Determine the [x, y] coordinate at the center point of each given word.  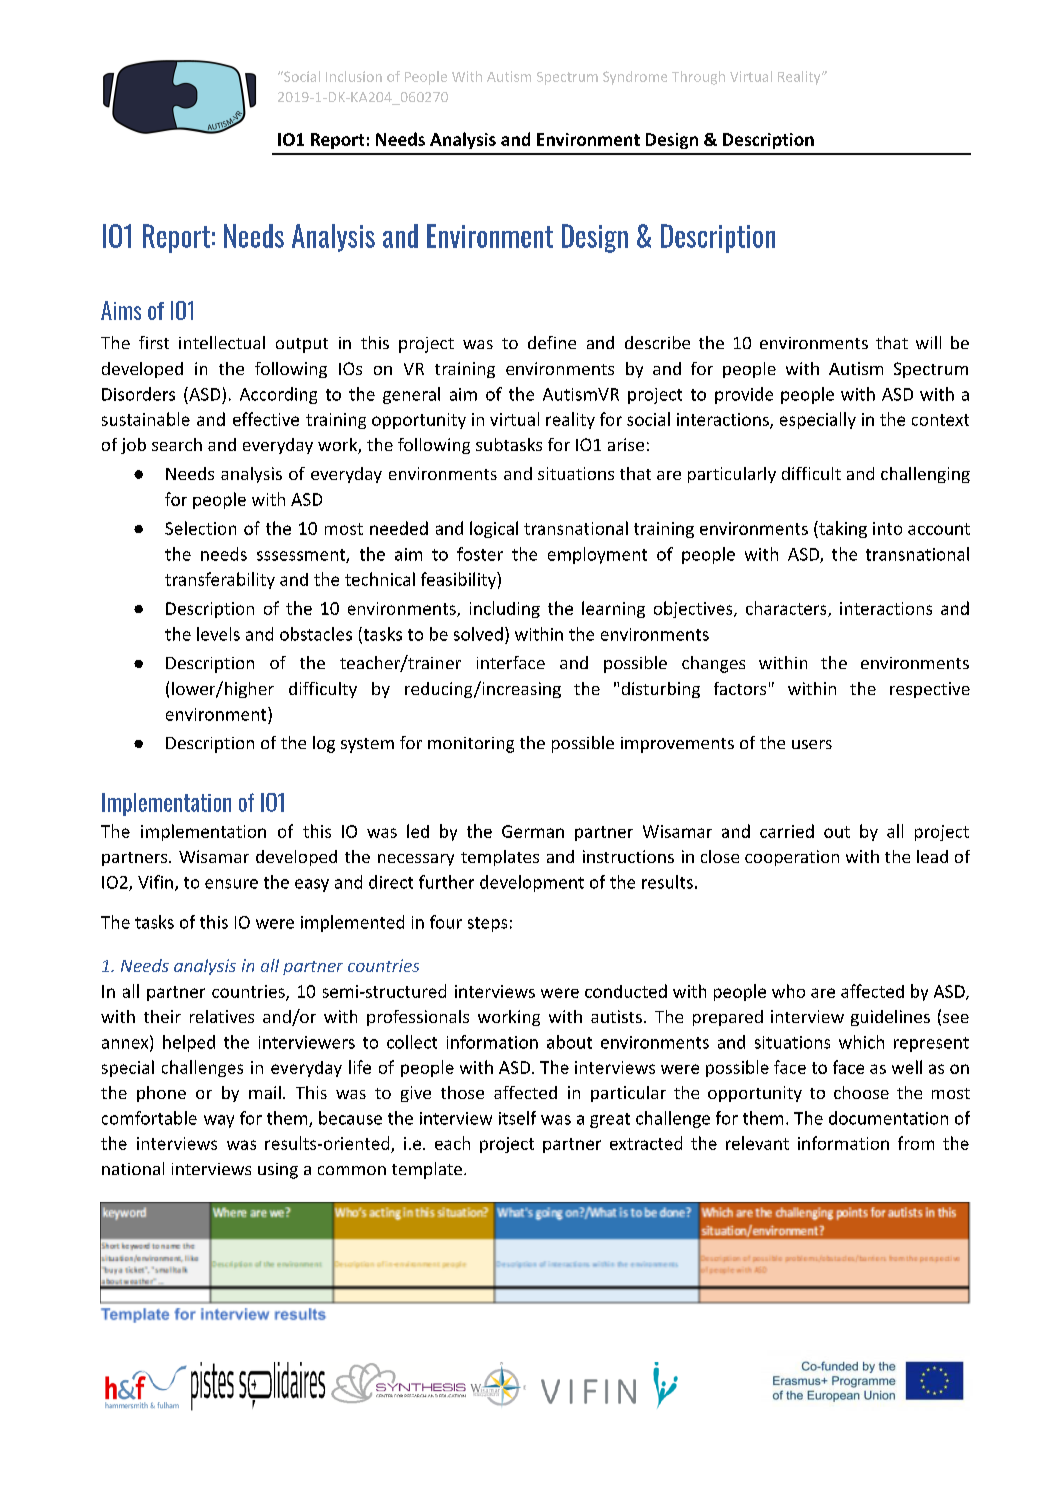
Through [698, 78]
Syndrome [635, 78]
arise [626, 444]
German [533, 831]
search [177, 444]
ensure [231, 884]
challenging [925, 475]
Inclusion [354, 76]
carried [787, 831]
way [219, 1121]
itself [517, 1118]
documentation [888, 1118]
